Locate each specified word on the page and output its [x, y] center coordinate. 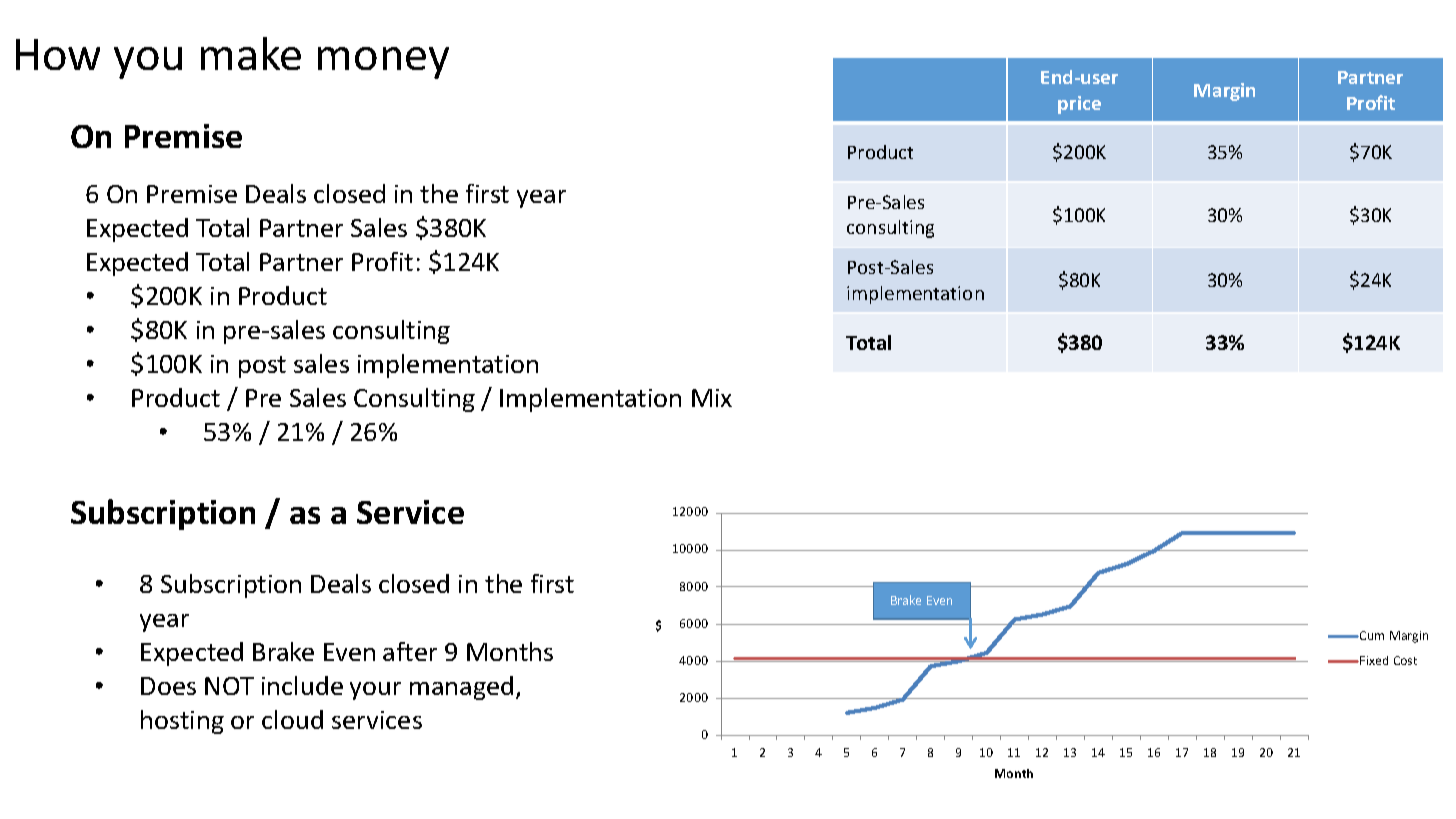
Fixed [1374, 660]
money [383, 63]
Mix [712, 398]
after [410, 651]
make [251, 53]
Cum [1371, 635]
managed [461, 688]
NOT [229, 686]
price [1079, 105]
